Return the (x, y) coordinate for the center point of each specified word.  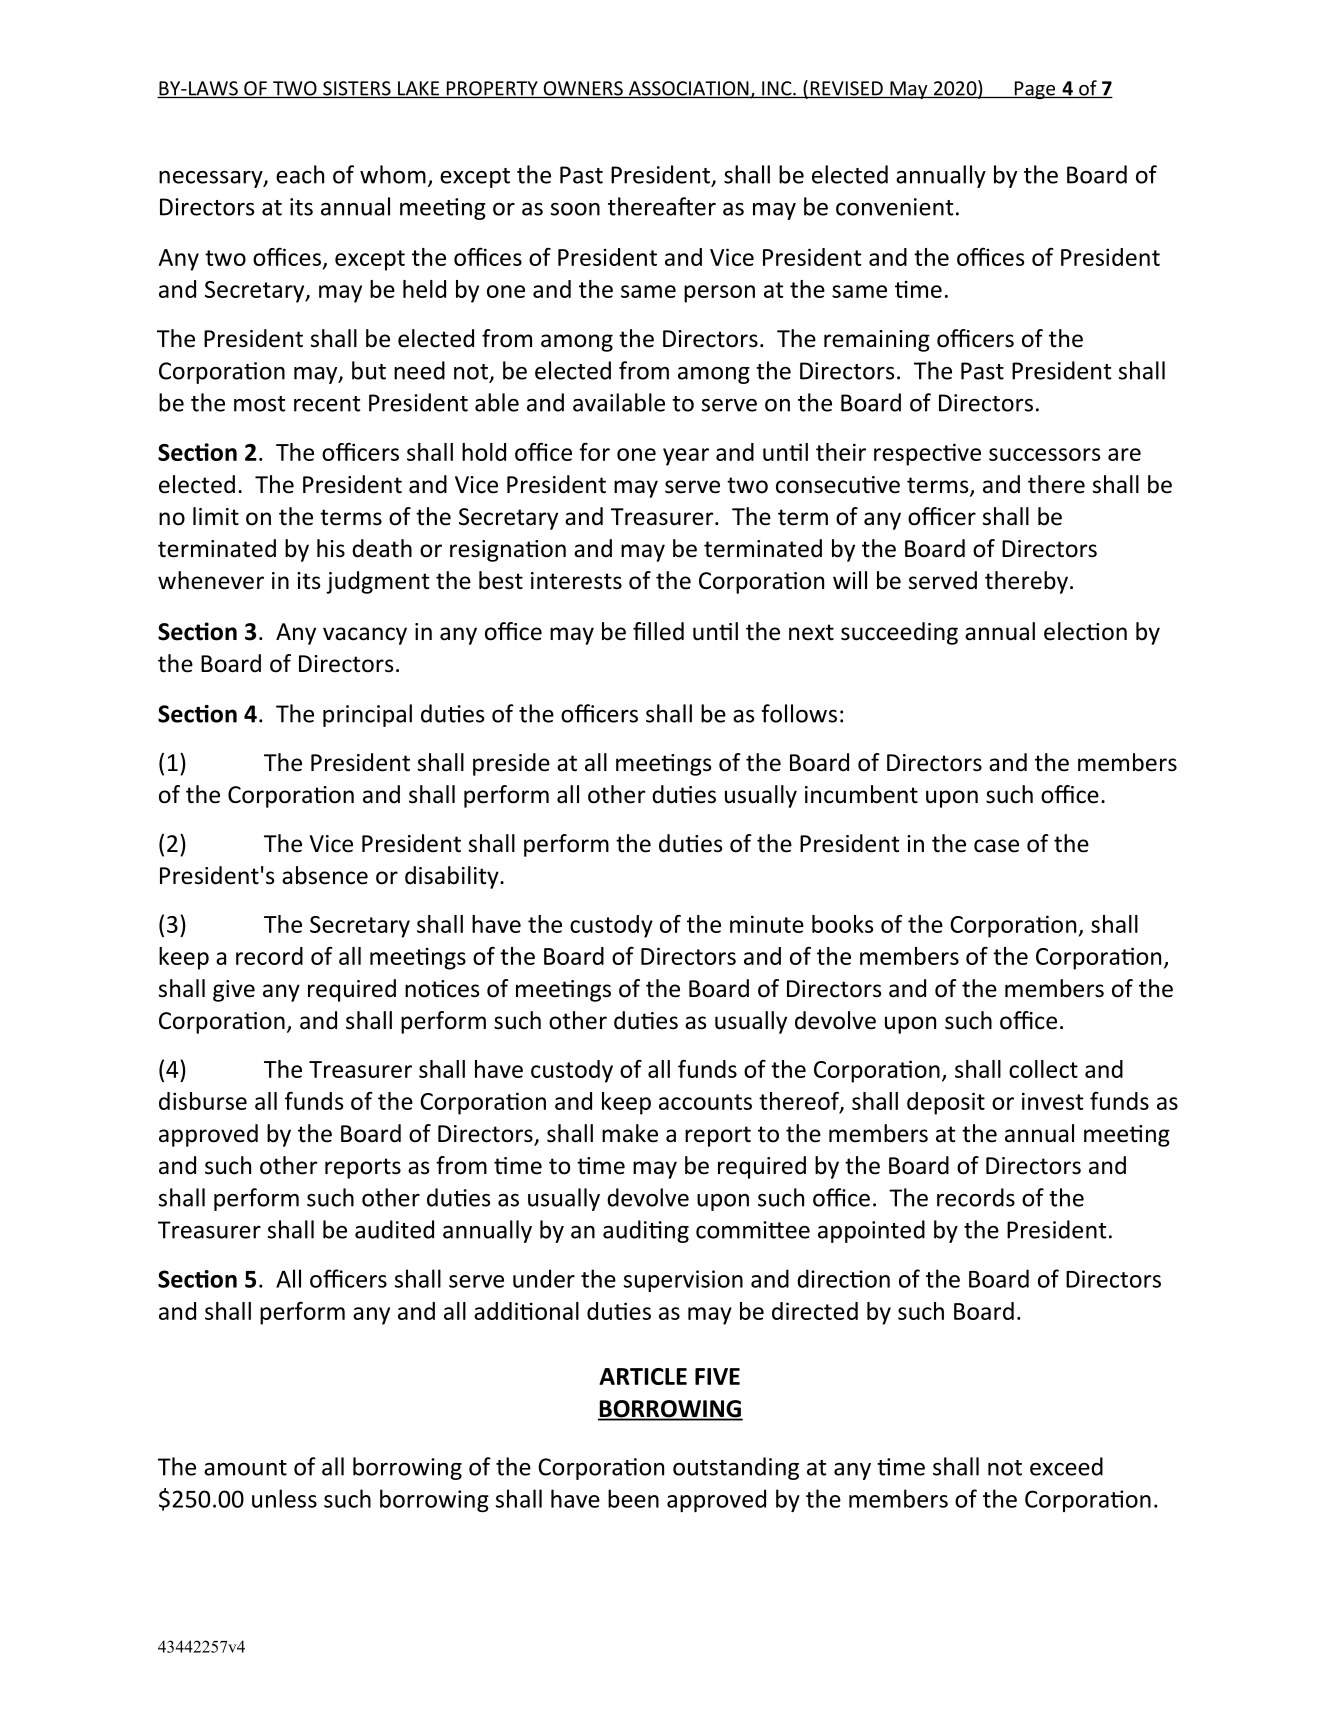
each (300, 174)
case (996, 846)
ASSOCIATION (688, 89)
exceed (1066, 1466)
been (633, 1498)
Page (1035, 90)
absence (325, 875)
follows (799, 713)
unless (284, 1498)
